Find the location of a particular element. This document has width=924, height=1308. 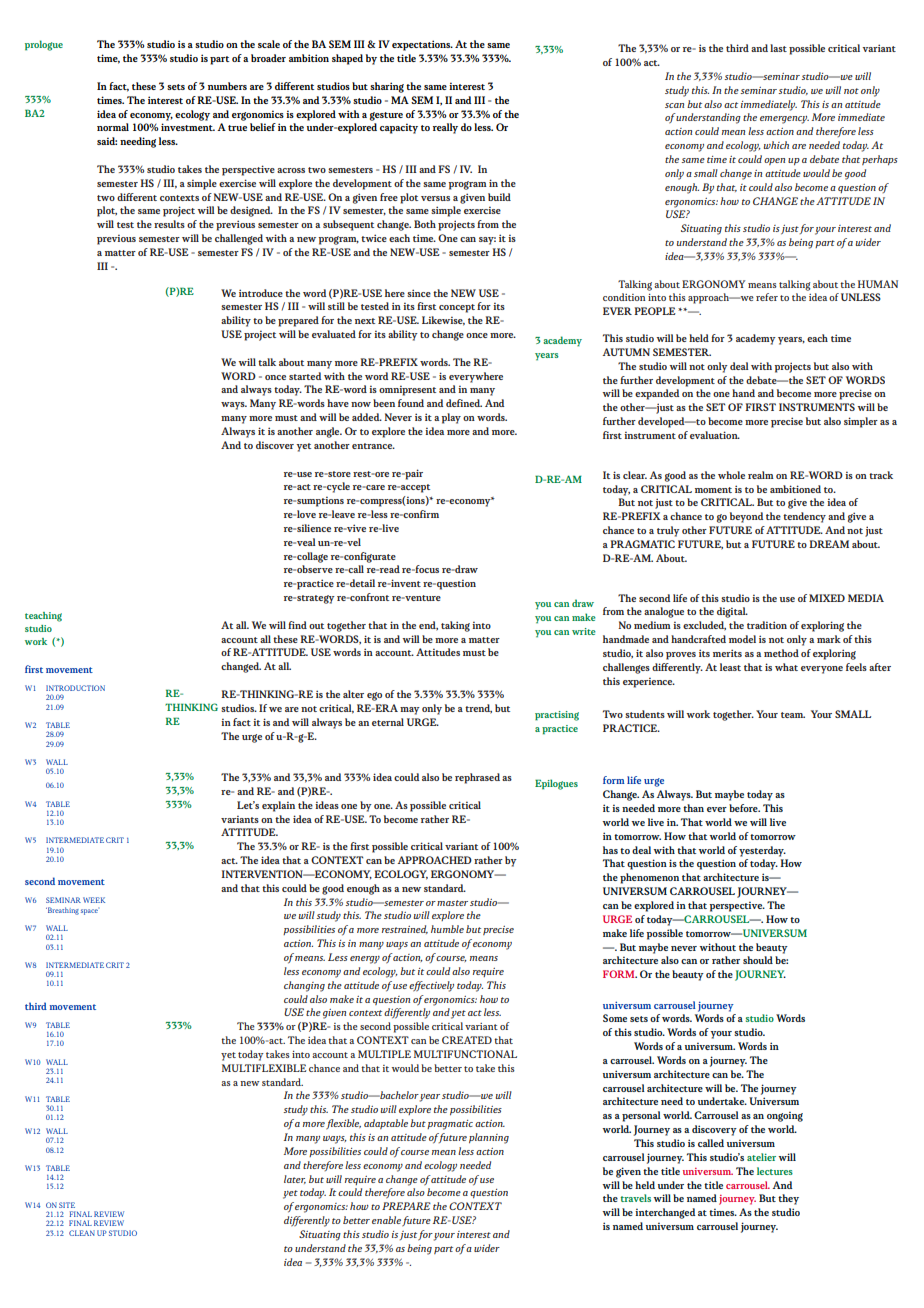

WEEK is located at coordinates (94, 900).
